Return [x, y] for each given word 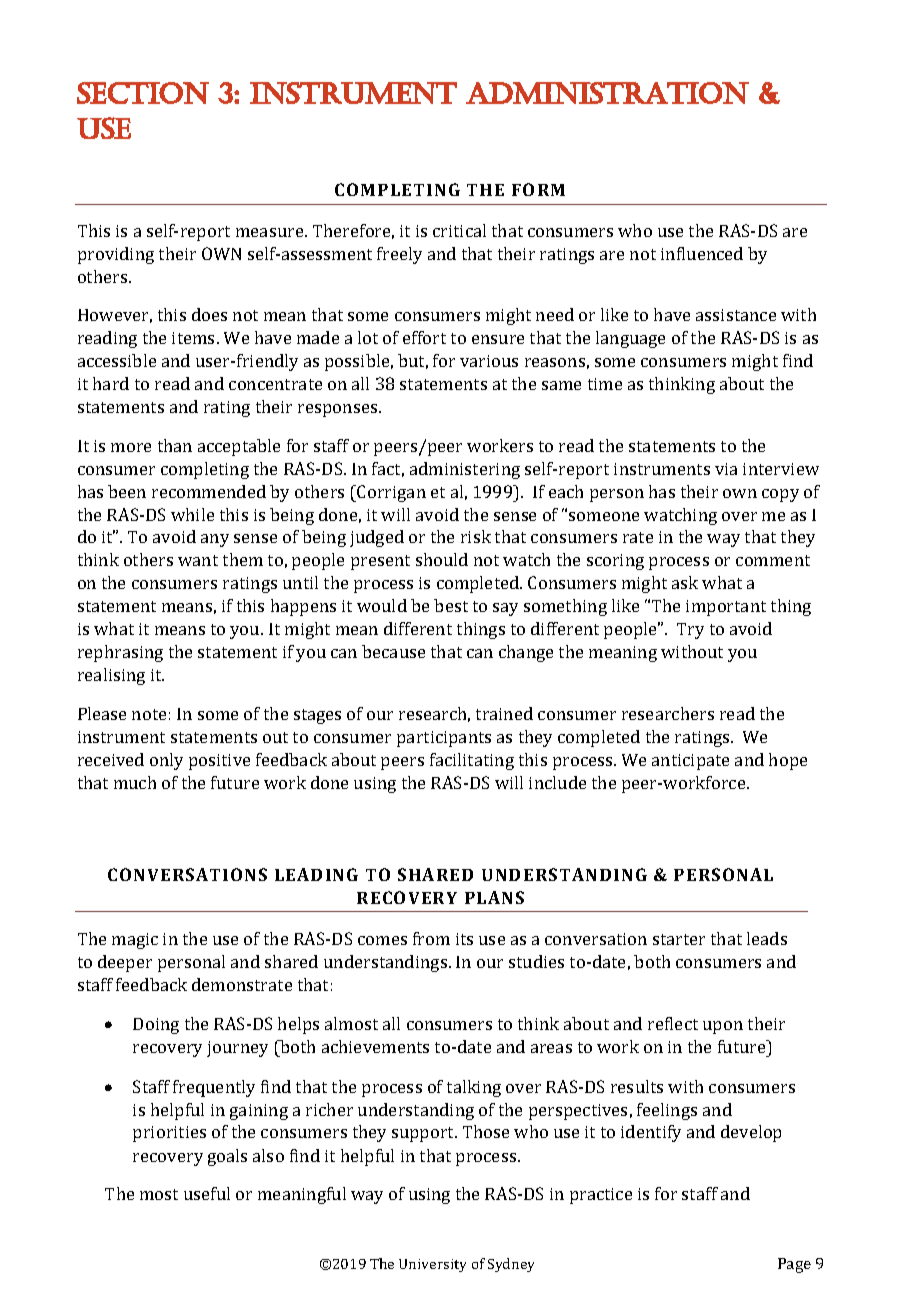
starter [679, 939]
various [489, 361]
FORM [538, 189]
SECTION [143, 93]
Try [690, 631]
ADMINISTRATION [607, 93]
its [464, 939]
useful [207, 1193]
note [149, 714]
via [726, 469]
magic [135, 941]
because [393, 651]
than [175, 445]
